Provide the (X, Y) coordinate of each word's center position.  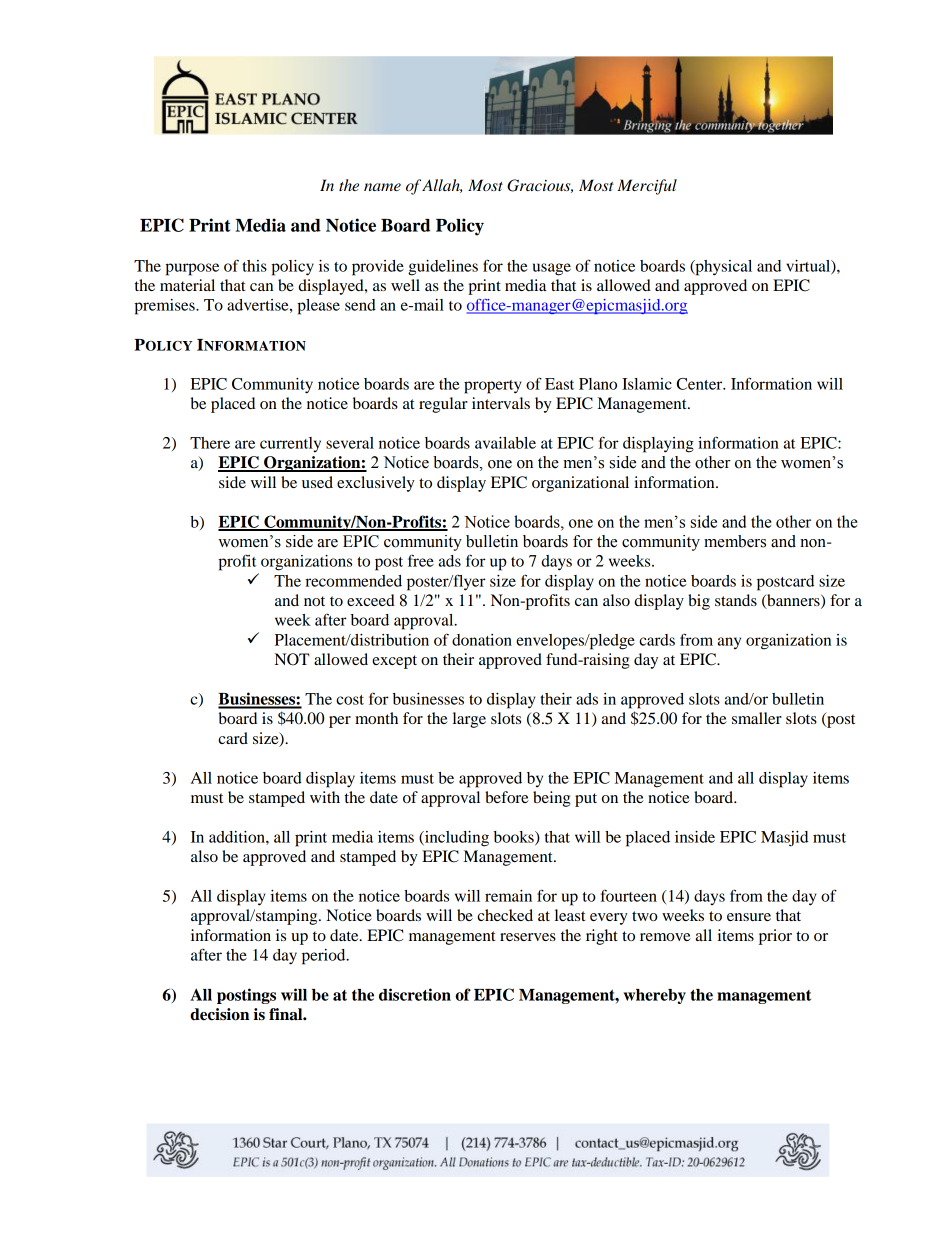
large (469, 720)
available (505, 443)
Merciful (647, 187)
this (254, 266)
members (735, 541)
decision (219, 1014)
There (210, 443)
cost (350, 700)
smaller (757, 718)
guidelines (443, 268)
